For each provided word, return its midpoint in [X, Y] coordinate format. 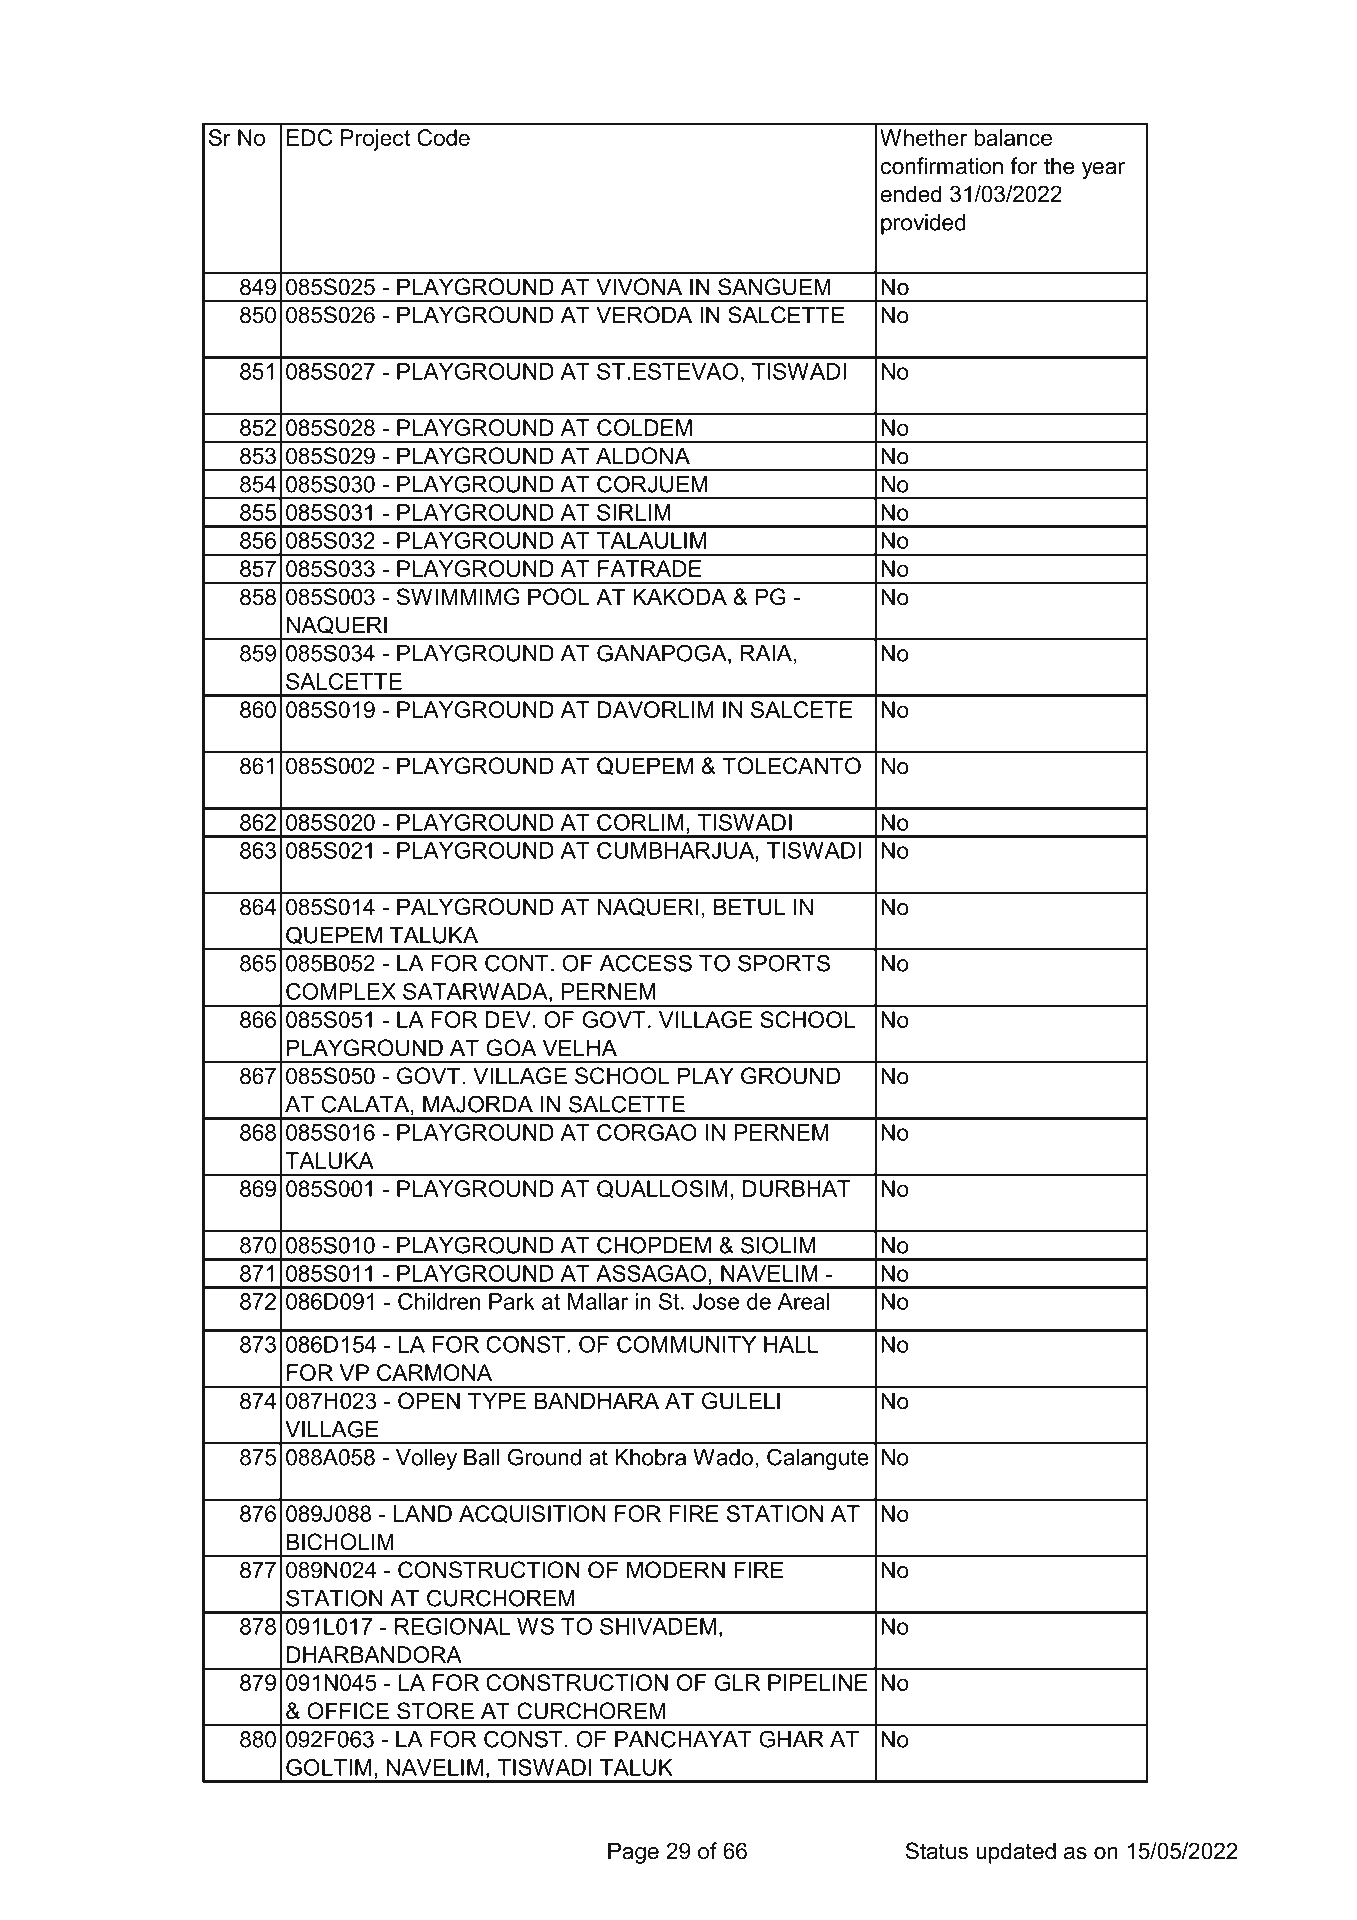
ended [911, 194]
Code [443, 137]
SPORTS [784, 963]
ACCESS [646, 963]
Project [375, 140]
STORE [435, 1711]
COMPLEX [341, 991]
